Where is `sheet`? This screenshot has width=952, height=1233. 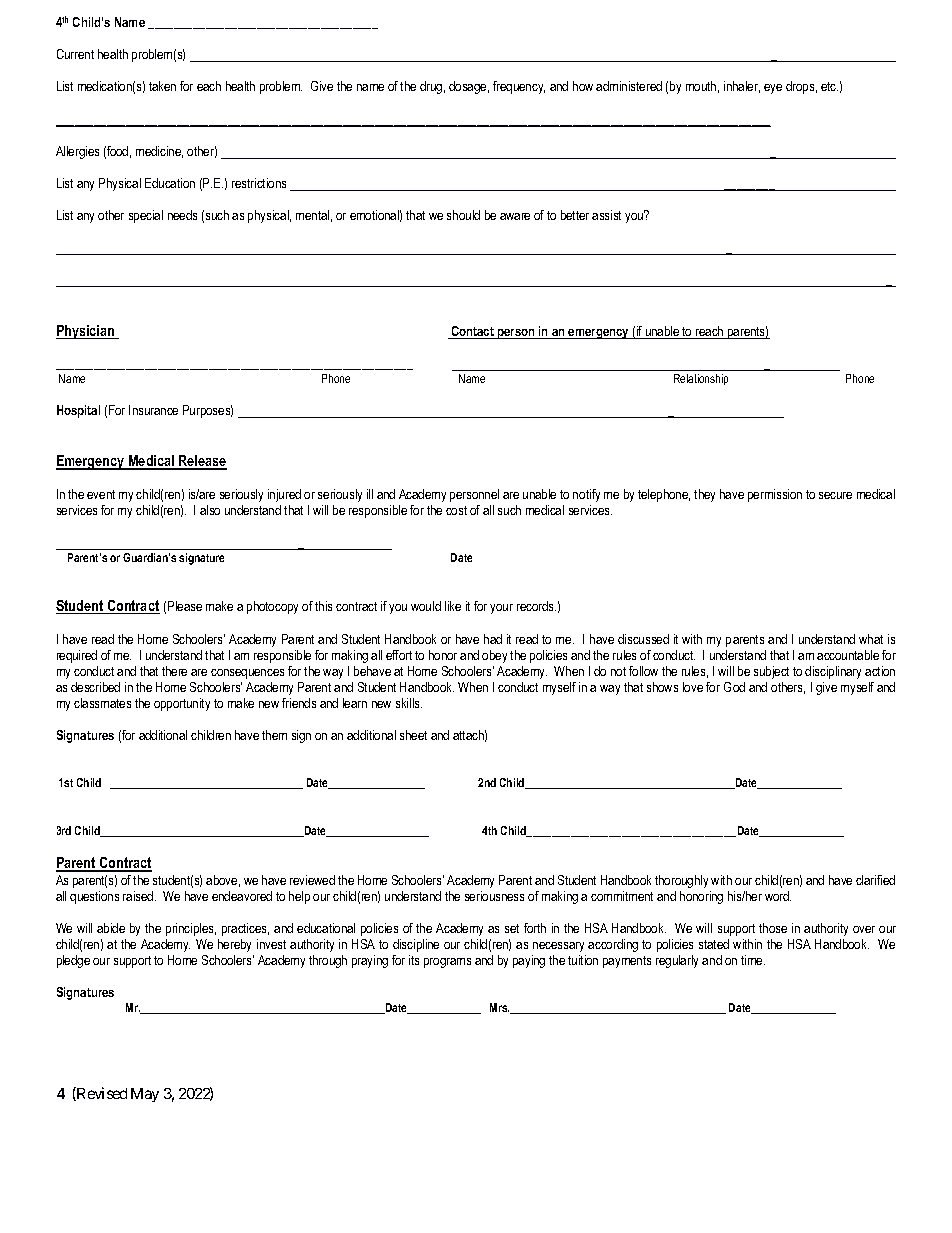 sheet is located at coordinates (413, 735).
